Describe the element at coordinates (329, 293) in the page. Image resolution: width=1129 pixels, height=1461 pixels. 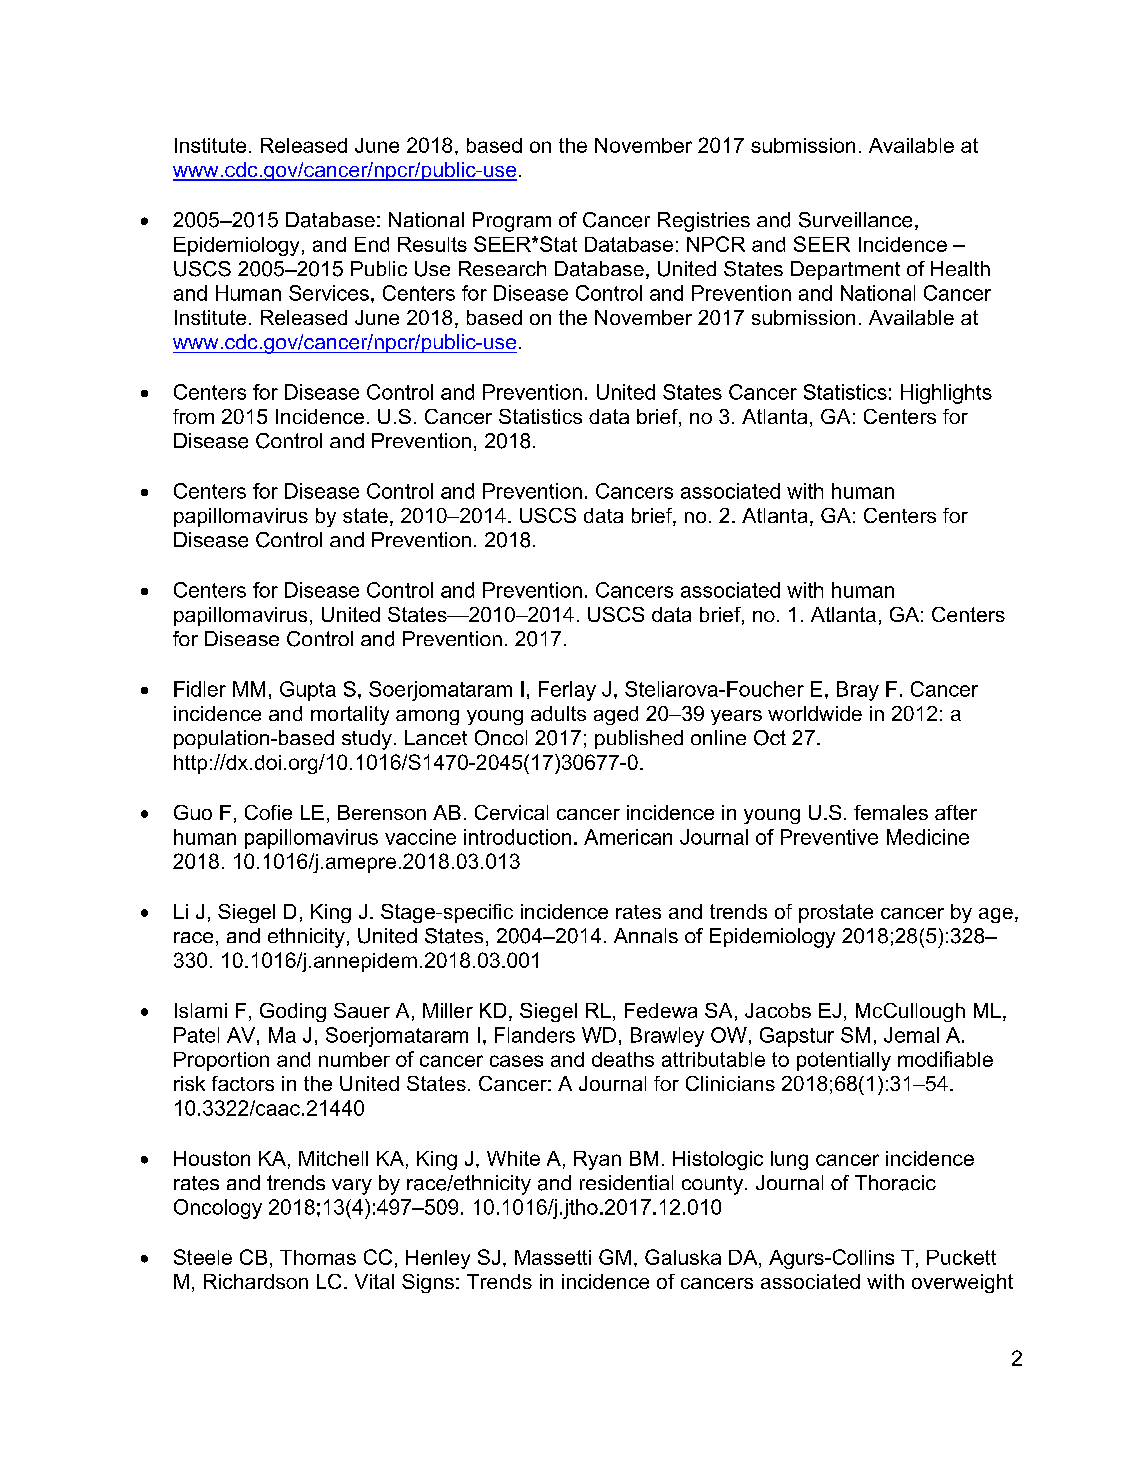
I see `Services` at that location.
